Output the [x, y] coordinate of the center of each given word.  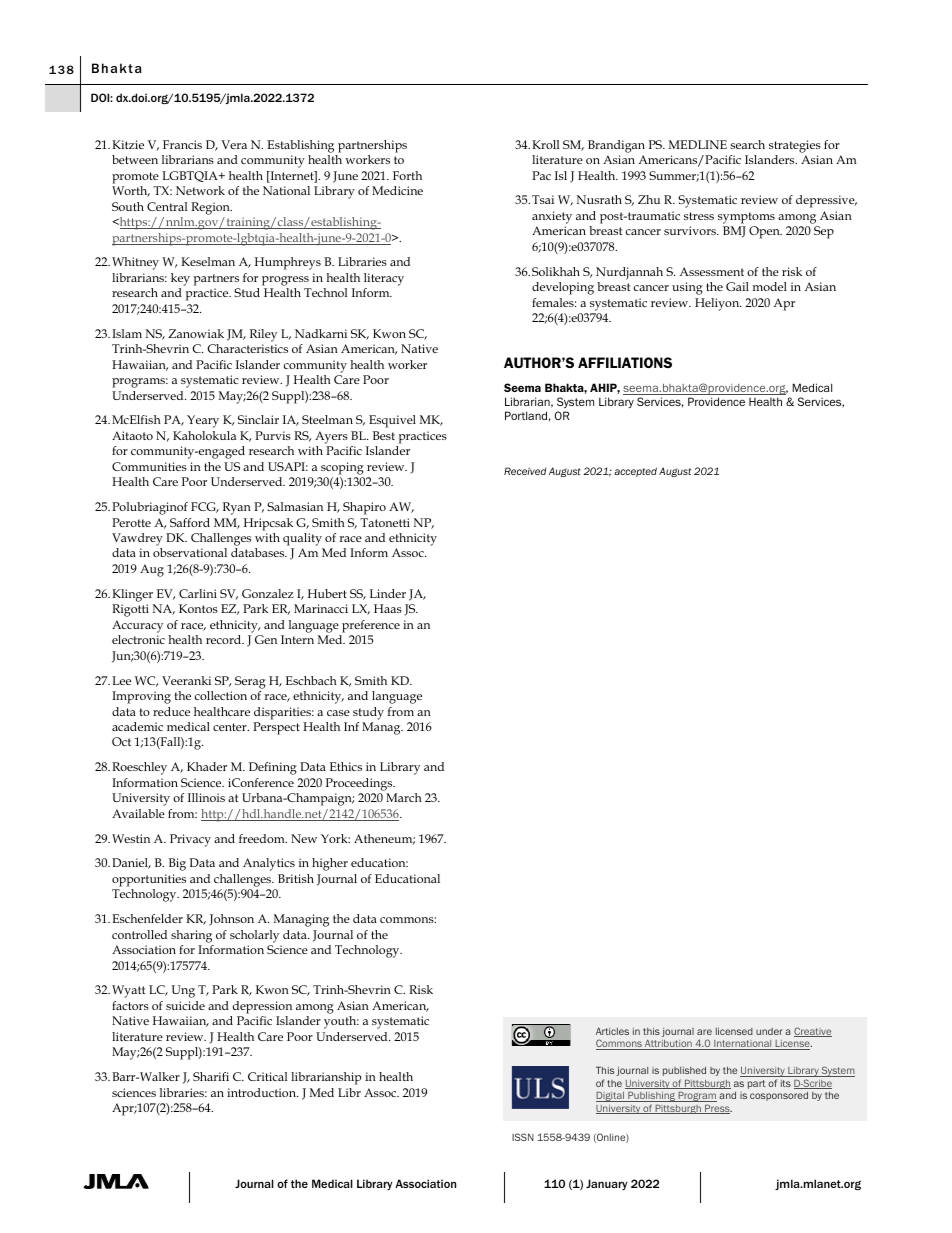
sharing [191, 936]
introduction [262, 1092]
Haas [388, 608]
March [404, 797]
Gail [737, 286]
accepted [635, 472]
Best [384, 435]
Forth [407, 175]
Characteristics [247, 348]
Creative [813, 1032]
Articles [612, 1031]
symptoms [746, 218]
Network [200, 190]
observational [190, 552]
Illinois [206, 797]
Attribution [668, 1045]
